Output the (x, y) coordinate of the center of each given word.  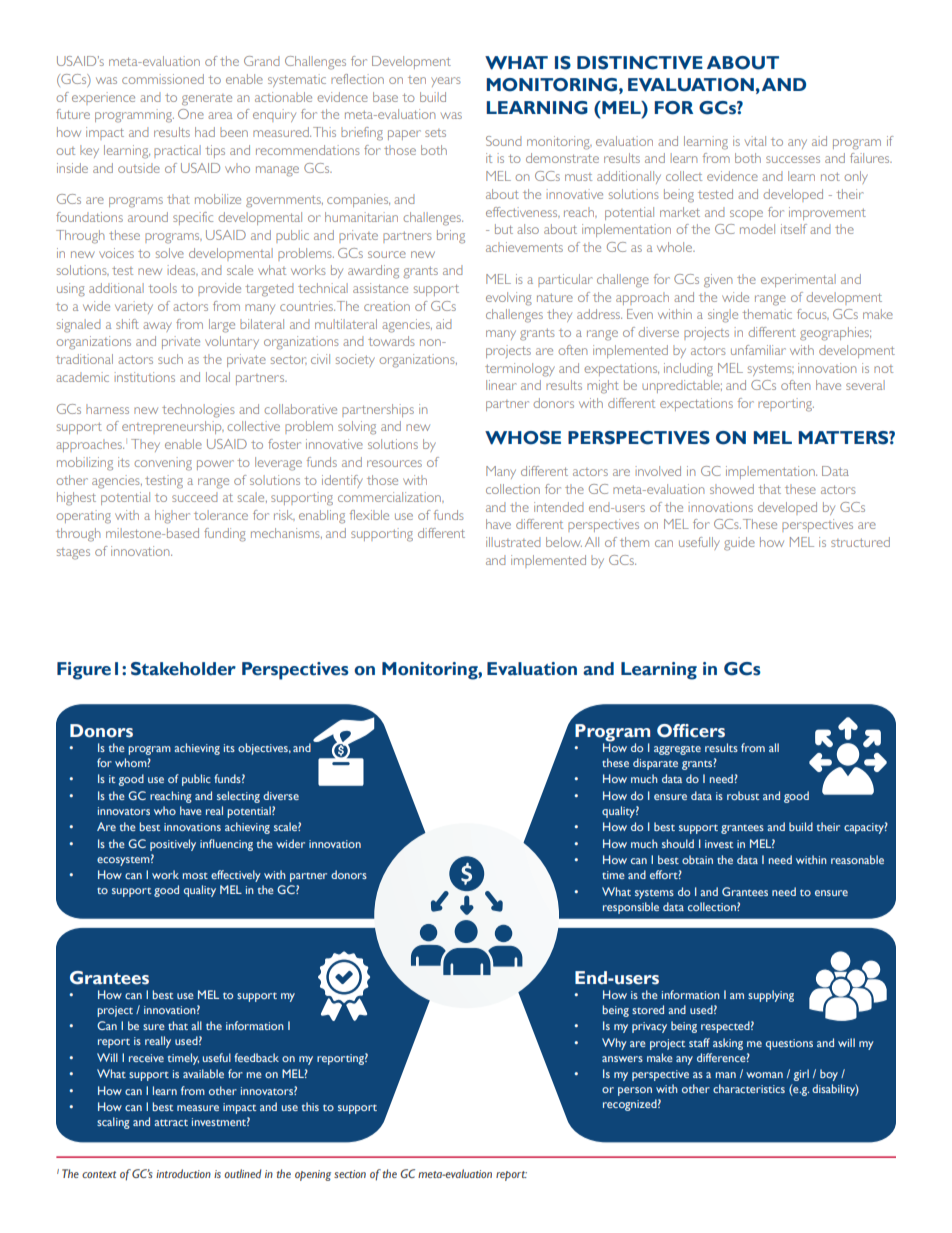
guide (739, 544)
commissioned (163, 79)
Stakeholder (183, 669)
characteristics (749, 1088)
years (446, 82)
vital (755, 141)
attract (171, 1122)
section (350, 1174)
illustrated (513, 542)
